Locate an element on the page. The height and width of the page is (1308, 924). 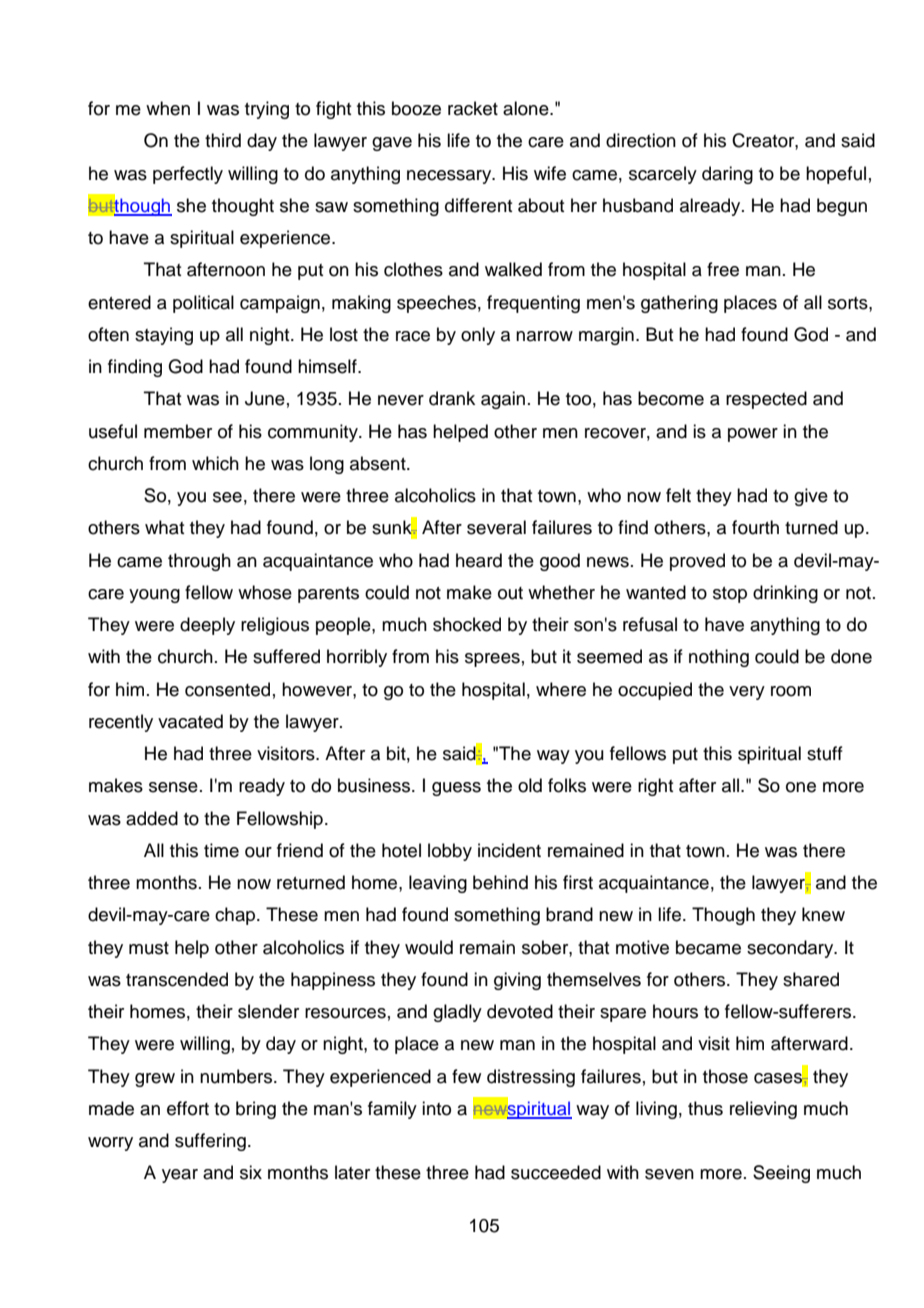
daring is located at coordinates (727, 175).
